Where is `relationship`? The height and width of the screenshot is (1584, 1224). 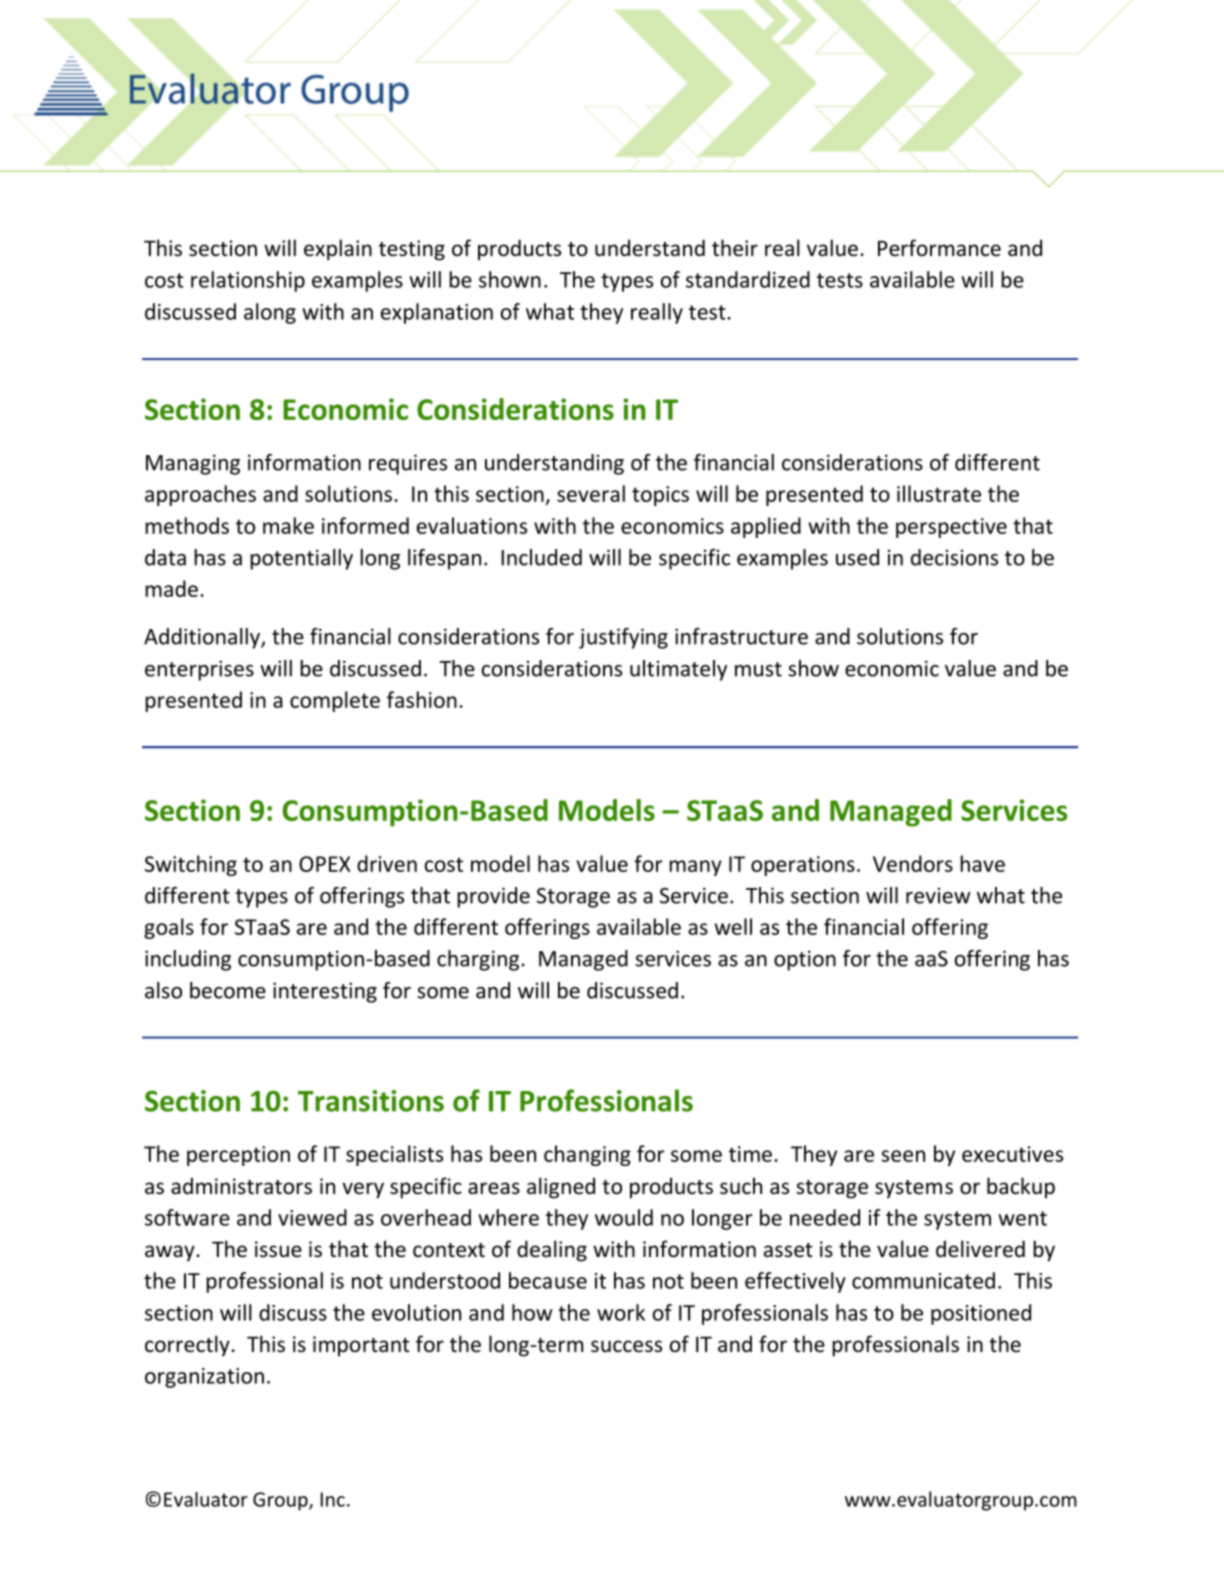 relationship is located at coordinates (248, 281).
